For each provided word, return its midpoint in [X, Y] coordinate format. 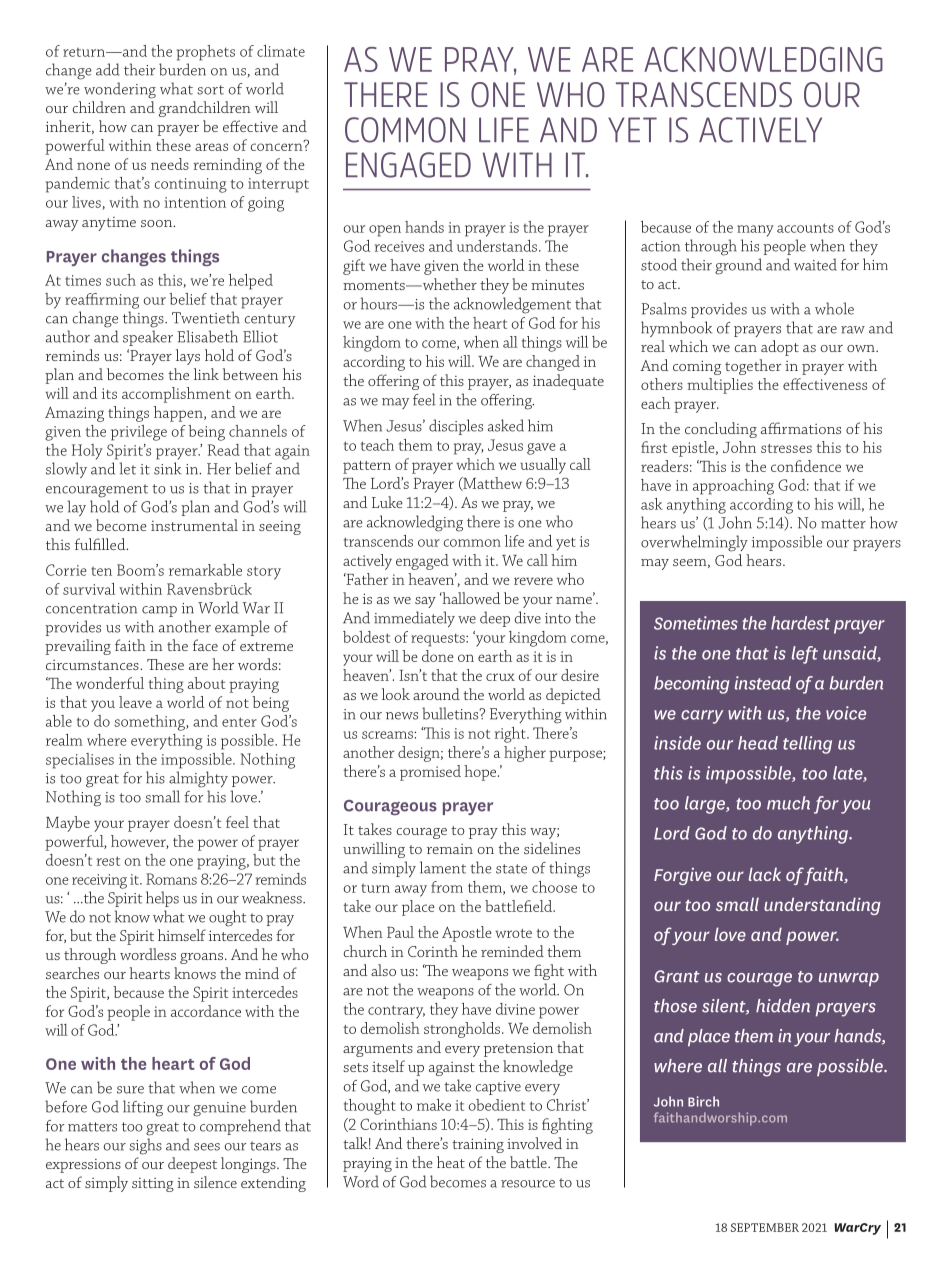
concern [278, 146]
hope [481, 773]
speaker [148, 338]
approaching [733, 487]
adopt [780, 348]
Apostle [467, 934]
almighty [198, 779]
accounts [805, 228]
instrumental [194, 525]
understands [497, 246]
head [758, 743]
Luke [387, 502]
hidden [783, 1006]
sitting [153, 1185]
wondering [120, 90]
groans [201, 958]
